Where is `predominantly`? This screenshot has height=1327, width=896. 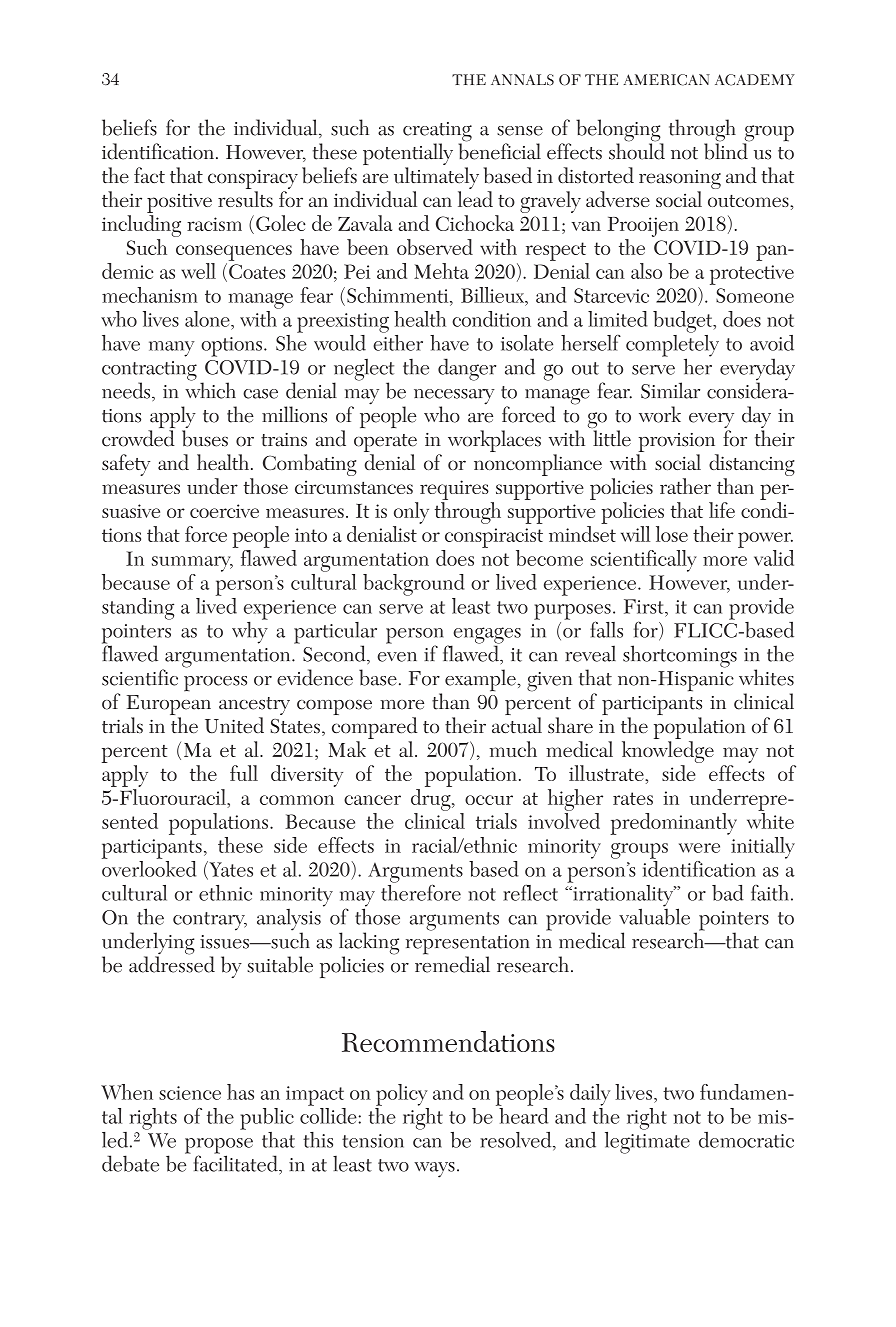
predominantly is located at coordinates (673, 824).
